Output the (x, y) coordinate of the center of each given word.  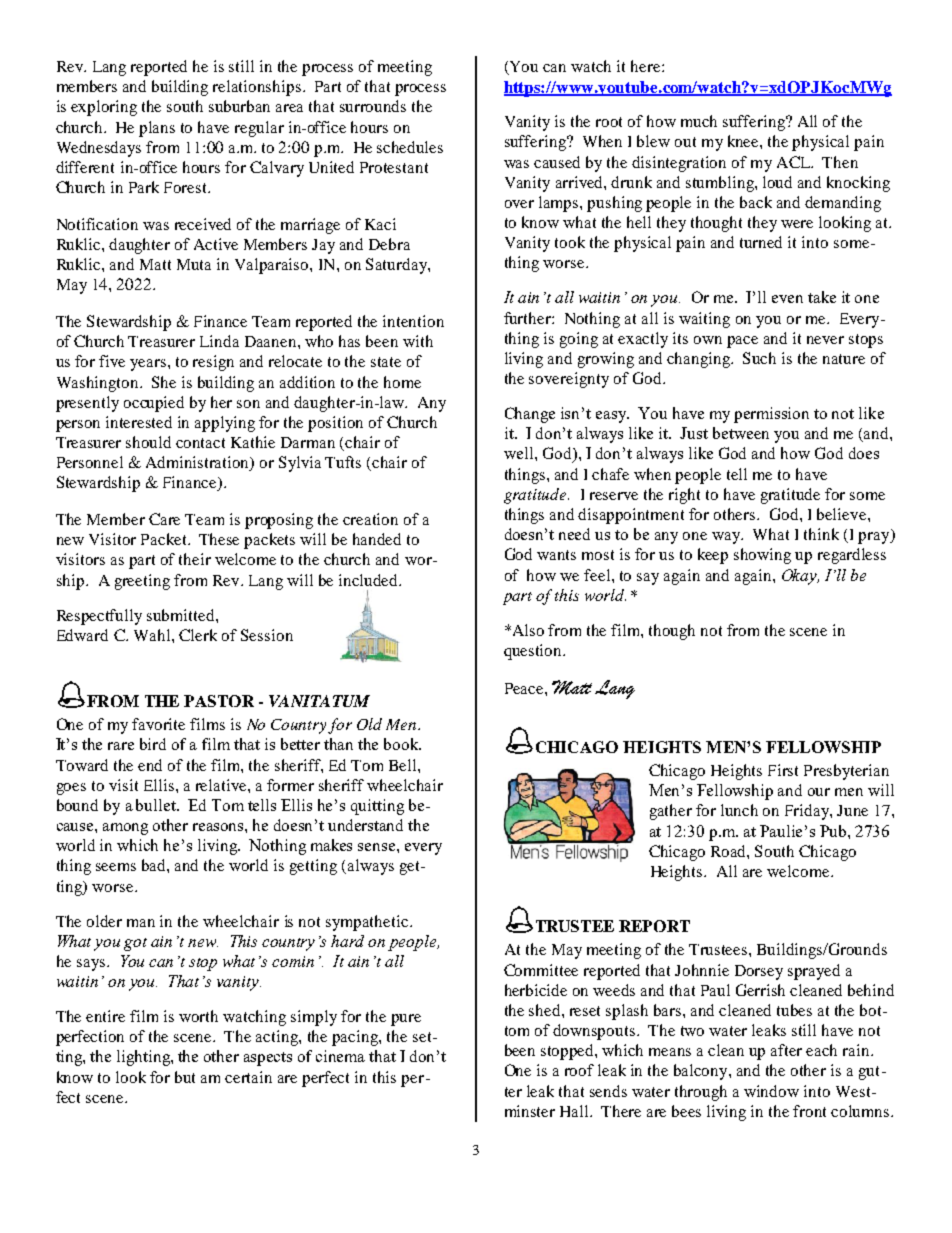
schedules (410, 147)
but (185, 1077)
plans (157, 129)
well (520, 453)
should (148, 442)
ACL (795, 162)
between (741, 433)
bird (153, 744)
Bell (404, 765)
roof (579, 1070)
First (783, 770)
